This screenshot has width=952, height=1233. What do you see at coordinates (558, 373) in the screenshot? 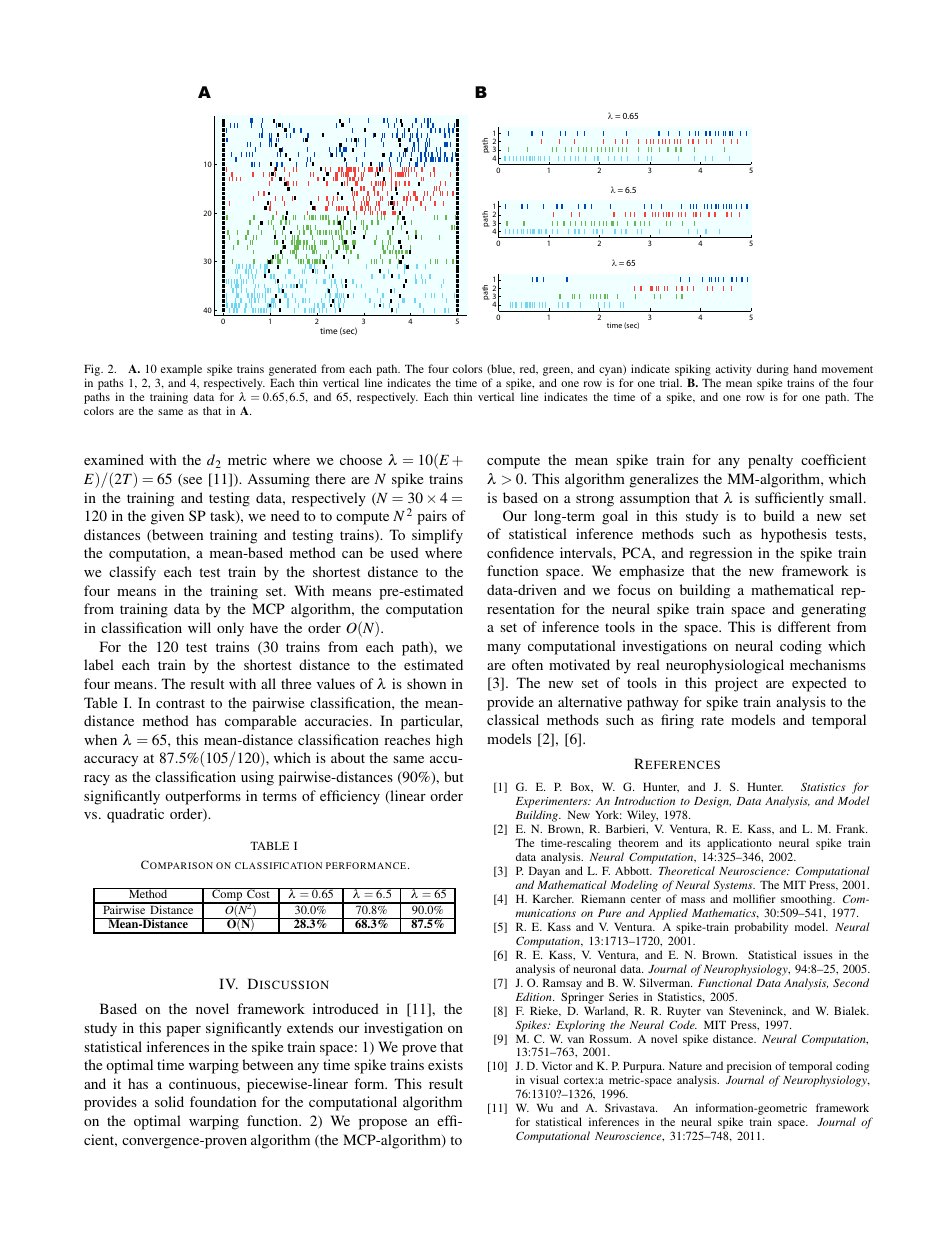
I see `green` at bounding box center [558, 373].
